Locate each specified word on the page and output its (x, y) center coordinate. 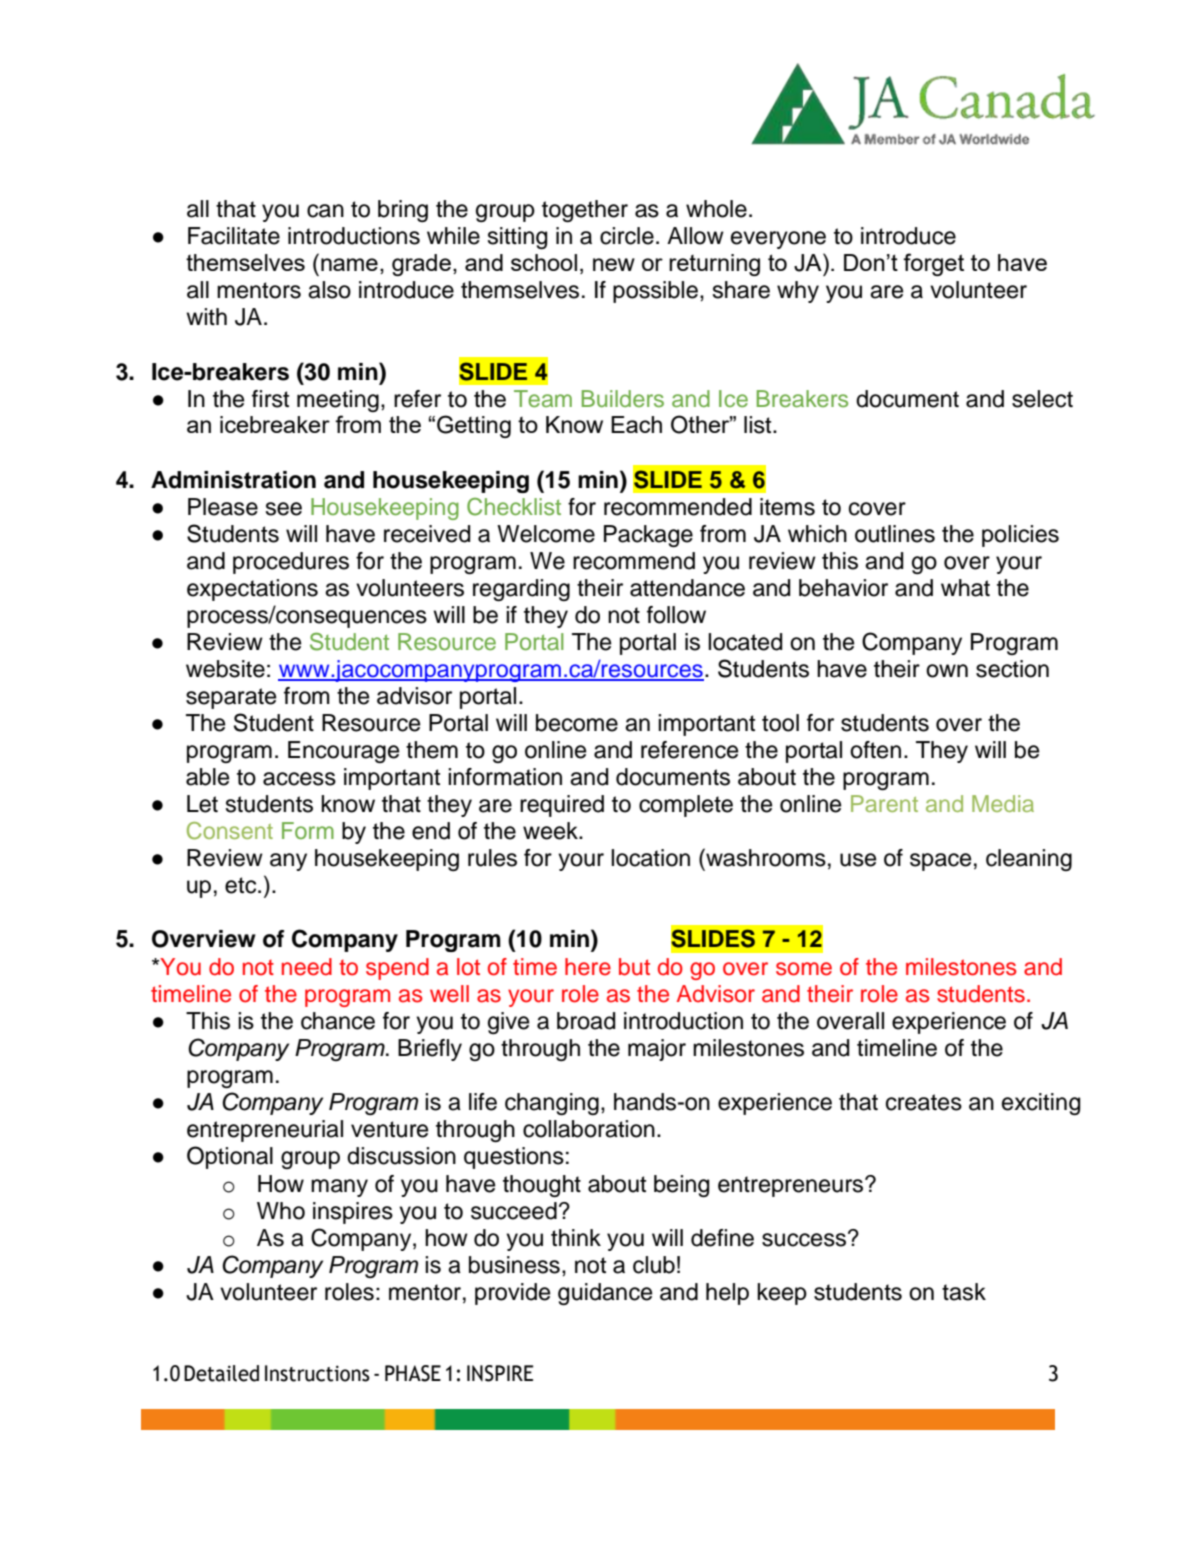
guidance (605, 1294)
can (325, 211)
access (299, 779)
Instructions (317, 1373)
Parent (884, 803)
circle (627, 236)
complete (686, 806)
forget (933, 264)
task (964, 1292)
